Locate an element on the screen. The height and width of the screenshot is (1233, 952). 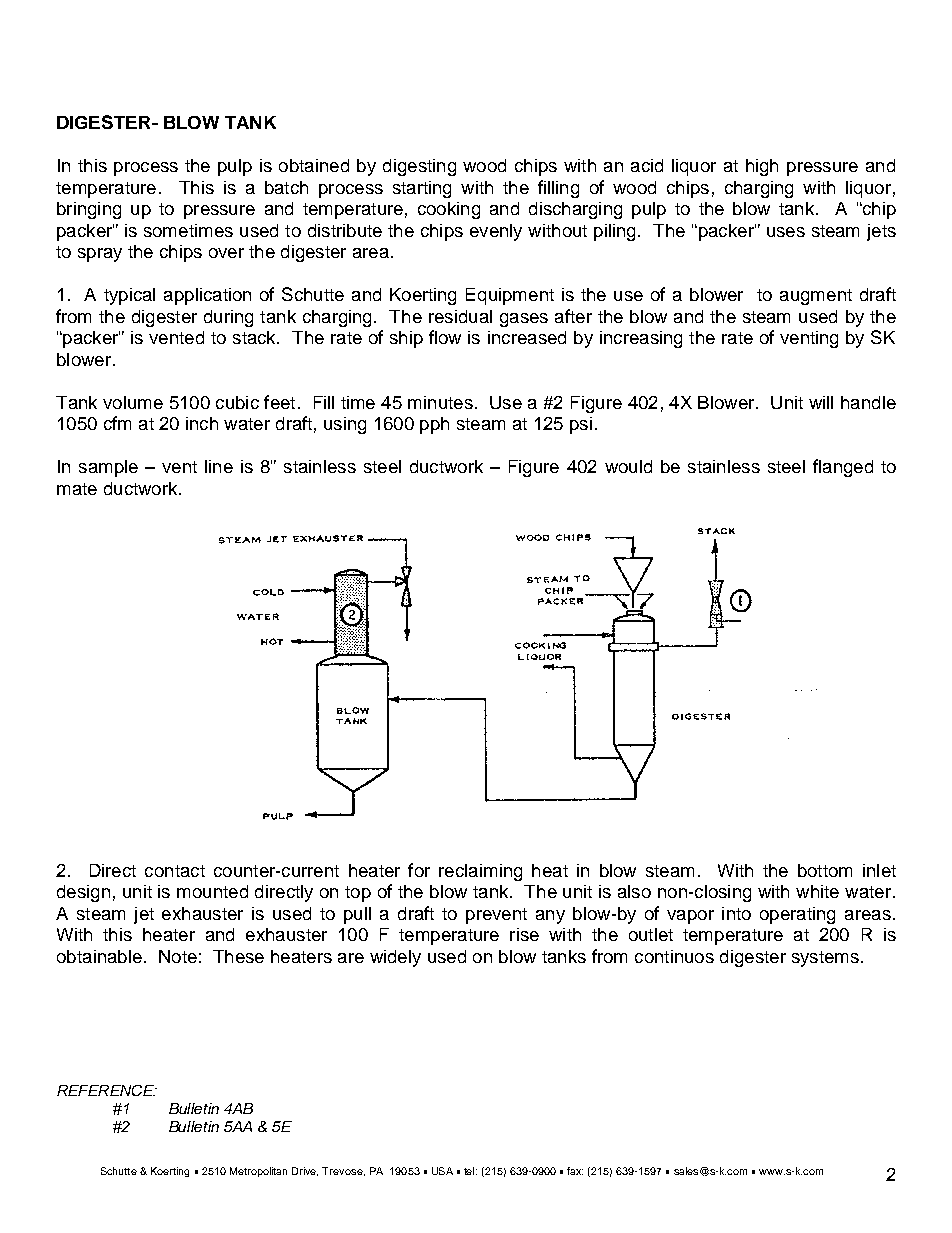
high is located at coordinates (762, 167).
